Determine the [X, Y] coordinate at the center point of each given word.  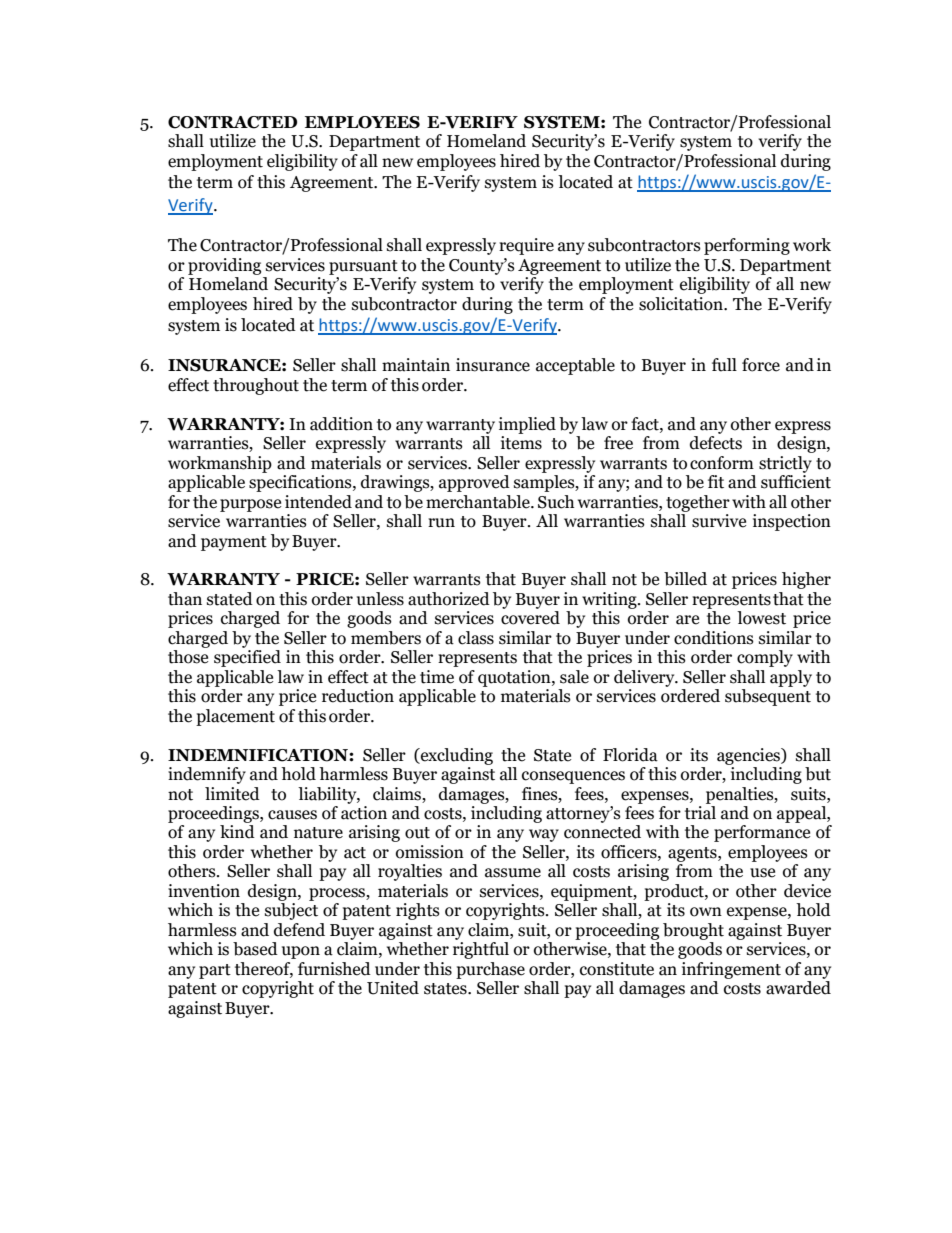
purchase [490, 970]
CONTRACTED [232, 122]
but [818, 774]
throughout [256, 386]
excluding [456, 756]
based [255, 949]
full [724, 365]
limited [232, 794]
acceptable [575, 366]
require [526, 246]
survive [719, 521]
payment [234, 543]
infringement [731, 970]
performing [747, 246]
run [441, 523]
